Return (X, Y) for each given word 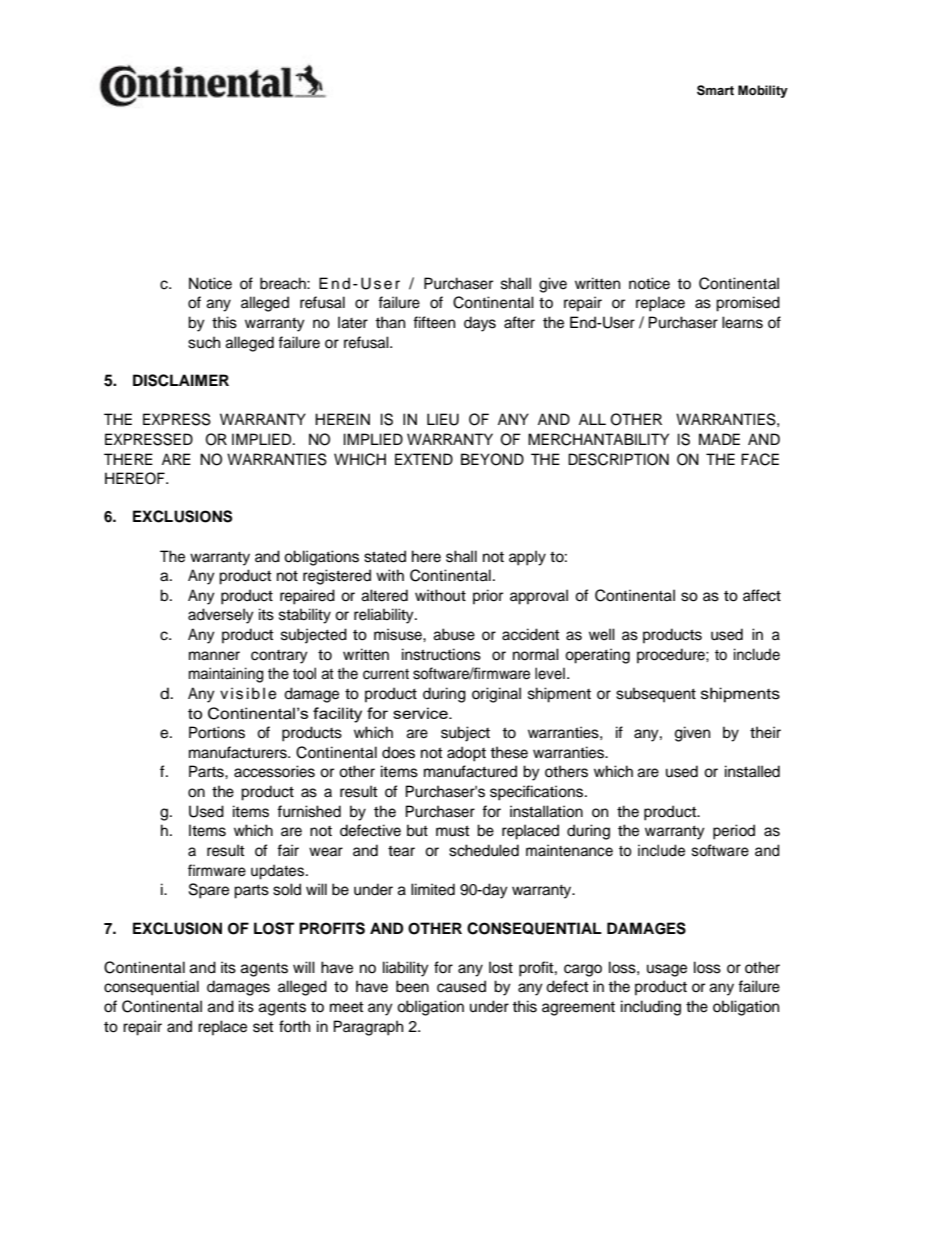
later (353, 322)
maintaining (226, 675)
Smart (715, 90)
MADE (719, 439)
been (412, 986)
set (263, 1027)
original (496, 695)
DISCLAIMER (181, 380)
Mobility (763, 91)
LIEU (443, 419)
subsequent (656, 695)
